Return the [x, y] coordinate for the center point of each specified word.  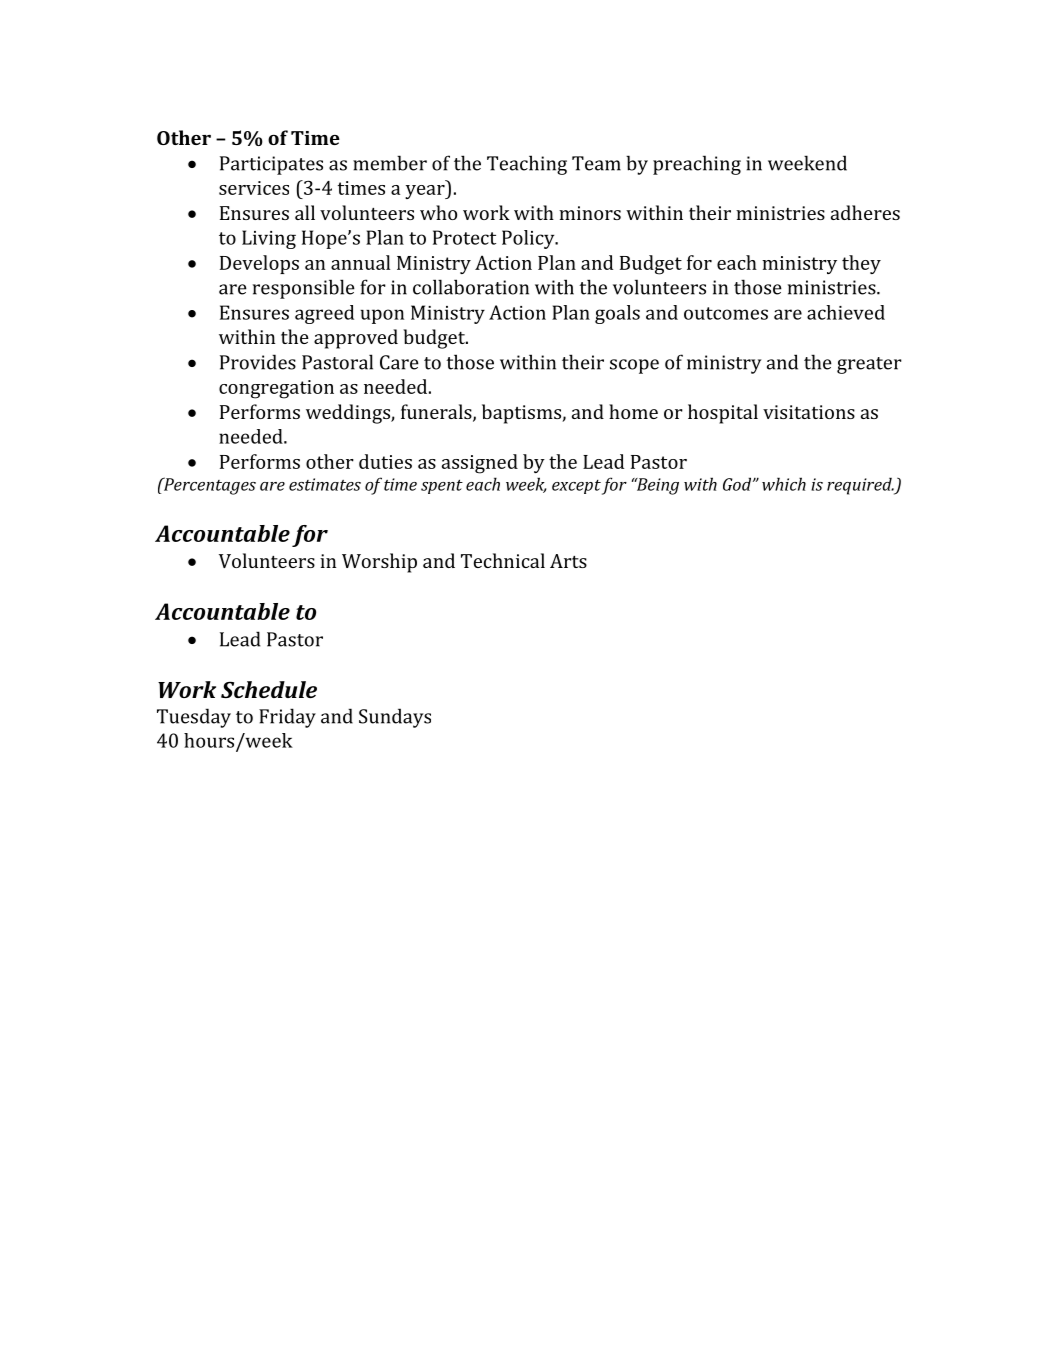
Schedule [269, 689]
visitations [809, 412]
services [254, 188]
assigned [480, 464]
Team [596, 163]
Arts [568, 561]
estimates [325, 484]
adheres [865, 212]
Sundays [395, 718]
